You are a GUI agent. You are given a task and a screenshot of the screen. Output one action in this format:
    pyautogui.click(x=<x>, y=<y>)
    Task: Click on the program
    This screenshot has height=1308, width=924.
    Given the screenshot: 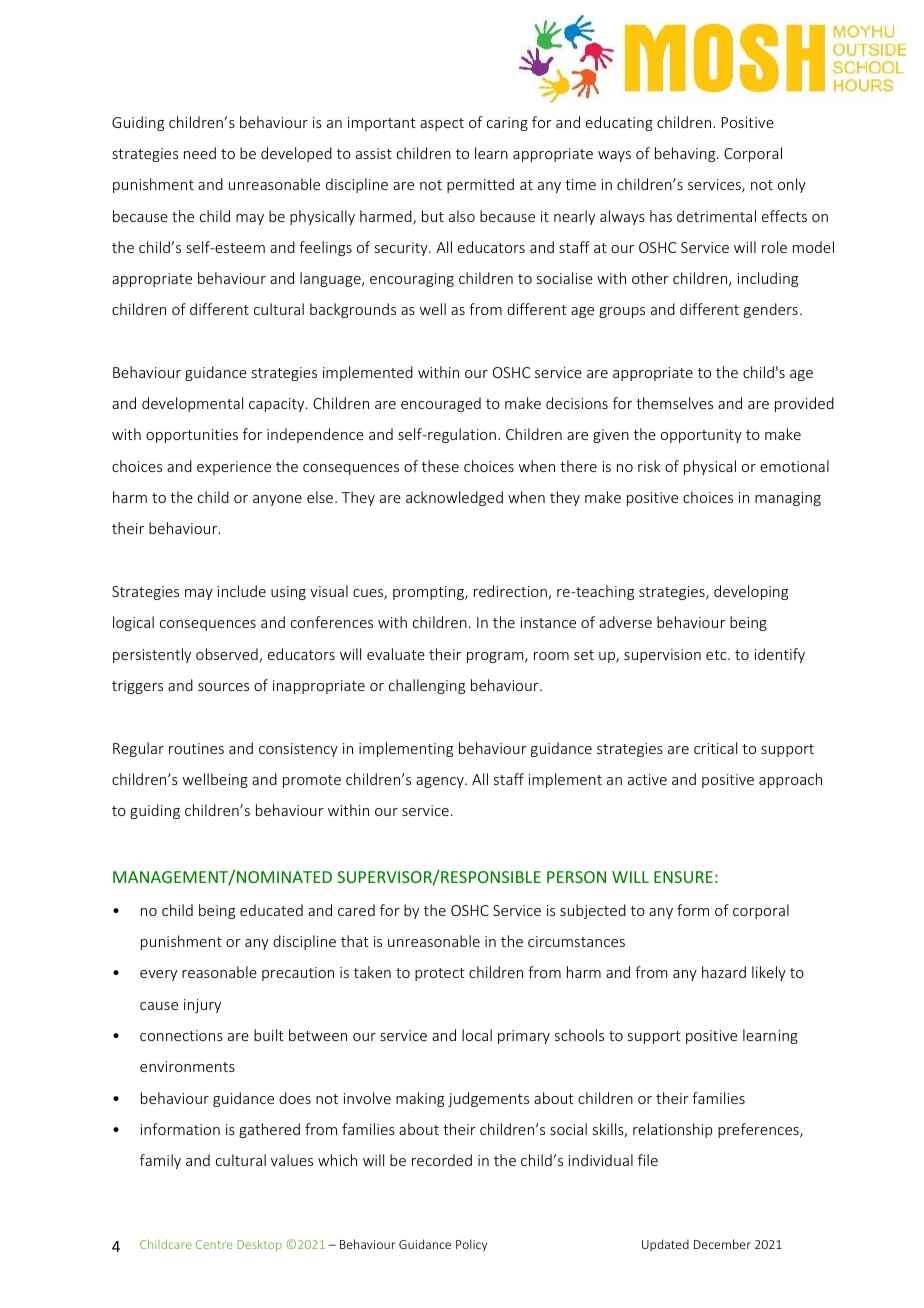 What is the action you would take?
    pyautogui.click(x=496, y=657)
